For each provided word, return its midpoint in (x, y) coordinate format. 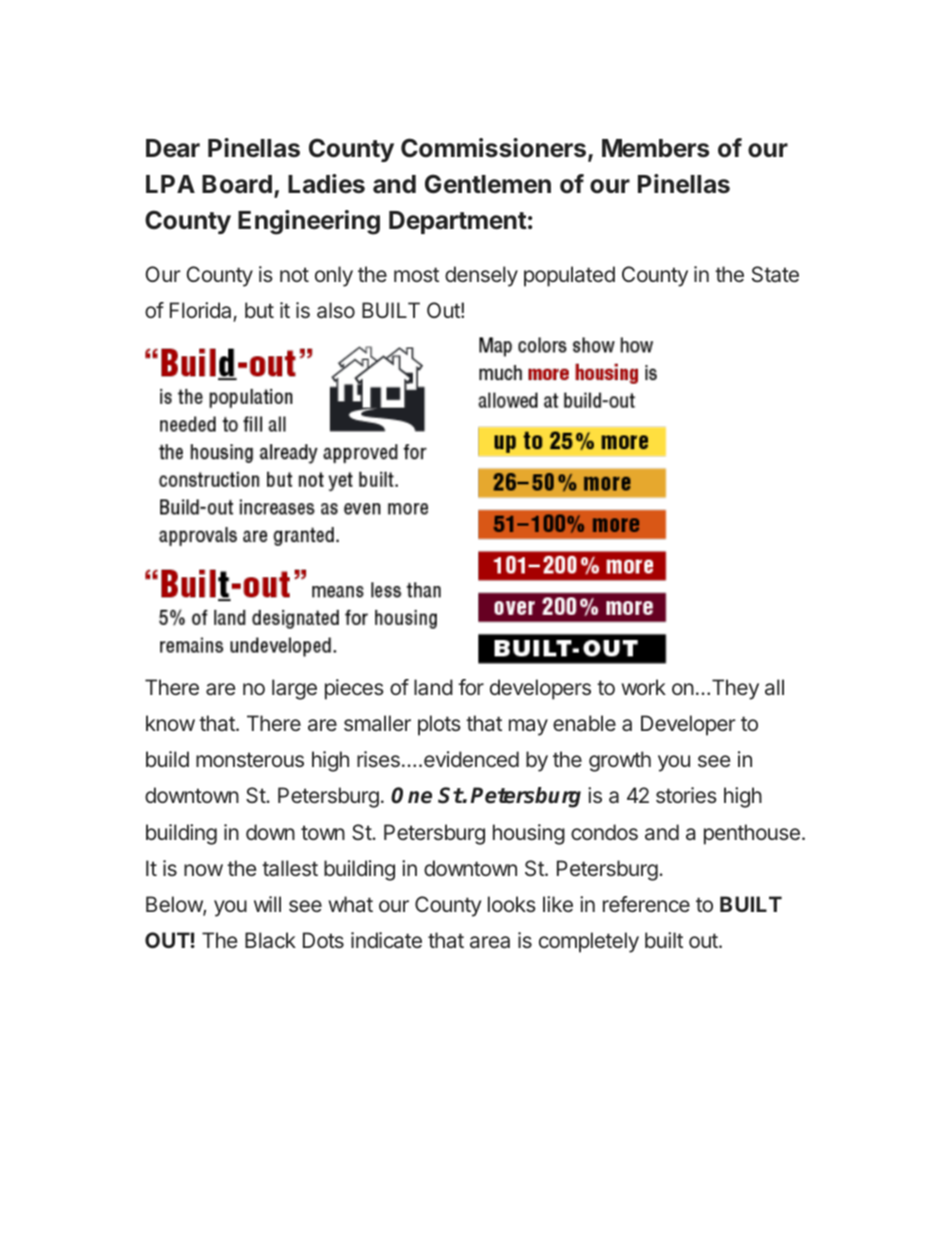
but (259, 310)
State (775, 274)
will (267, 904)
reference (646, 904)
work (643, 687)
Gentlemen (488, 184)
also (336, 310)
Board (237, 184)
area (490, 942)
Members (655, 148)
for (471, 687)
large (294, 689)
